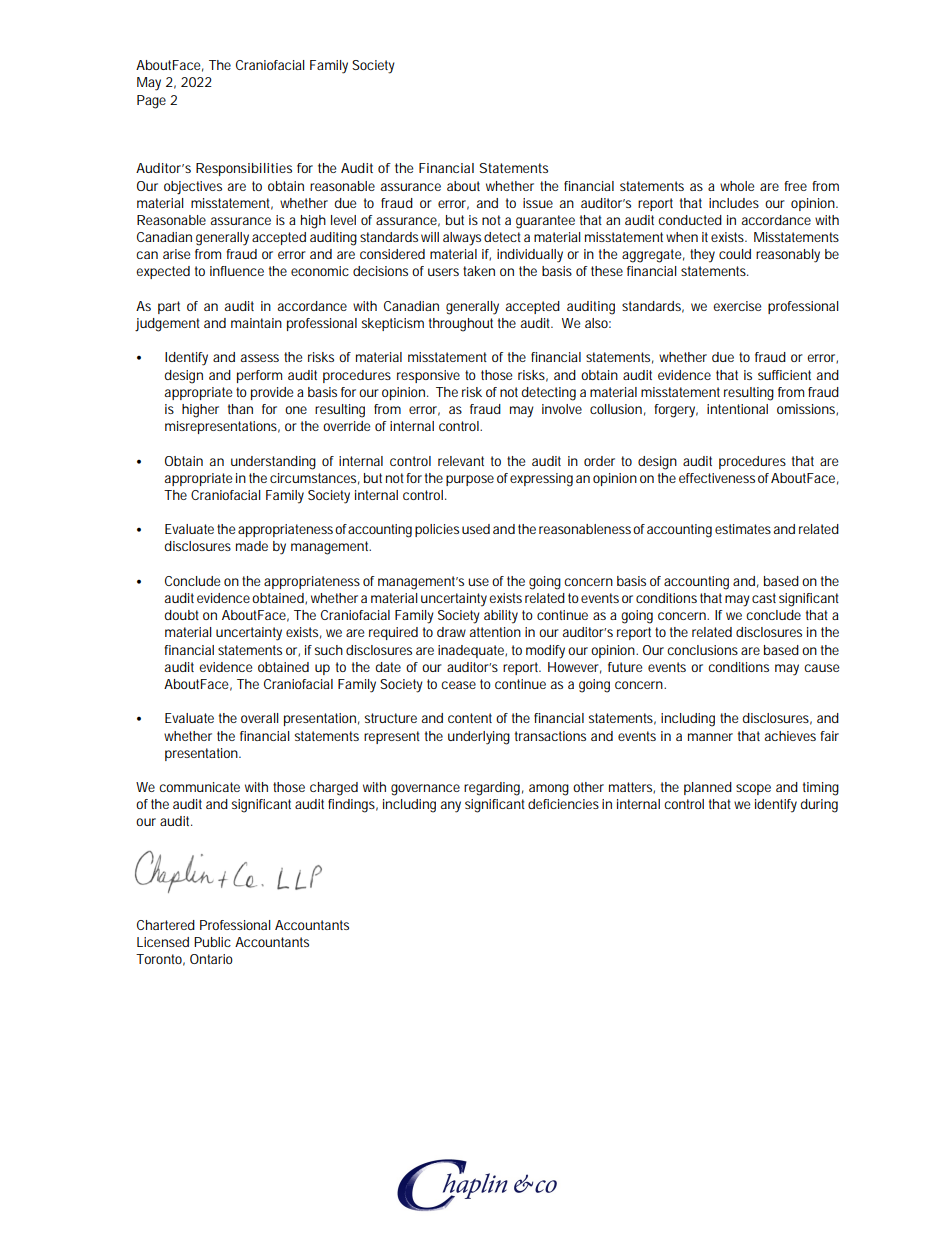 The image size is (952, 1233). I want to click on Public, so click(212, 942).
